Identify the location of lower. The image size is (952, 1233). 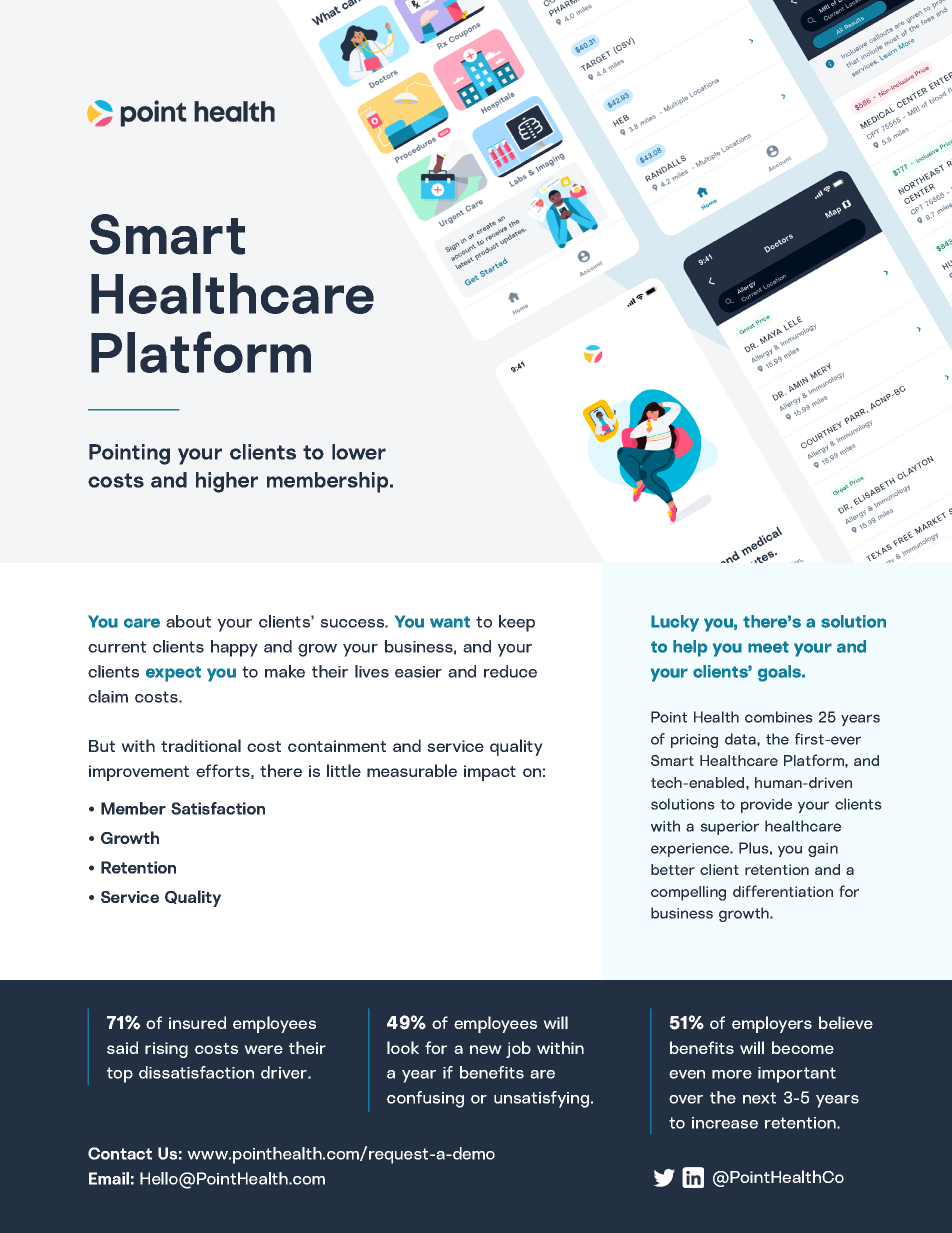
(359, 452).
